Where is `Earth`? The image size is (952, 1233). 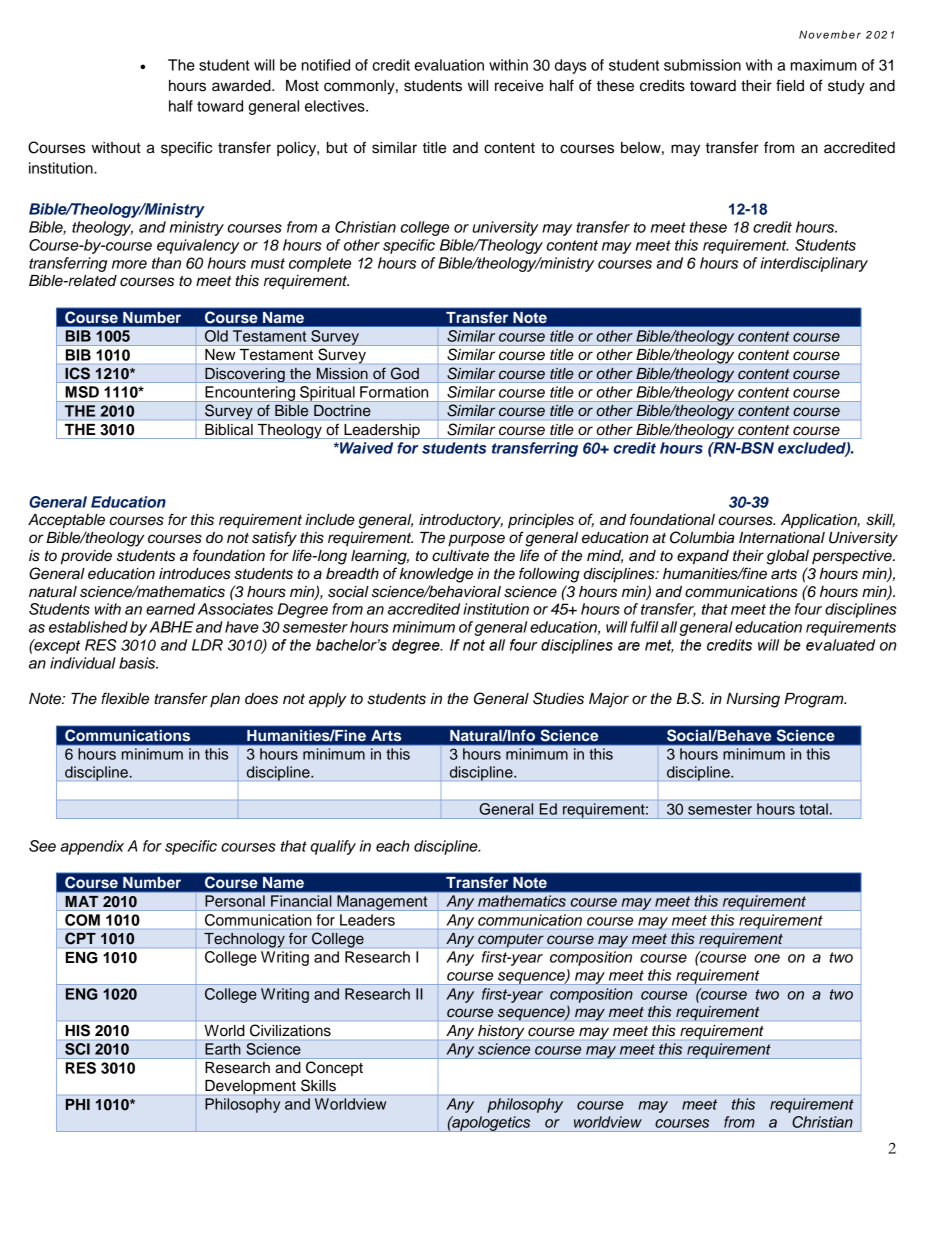
Earth is located at coordinates (222, 1049).
